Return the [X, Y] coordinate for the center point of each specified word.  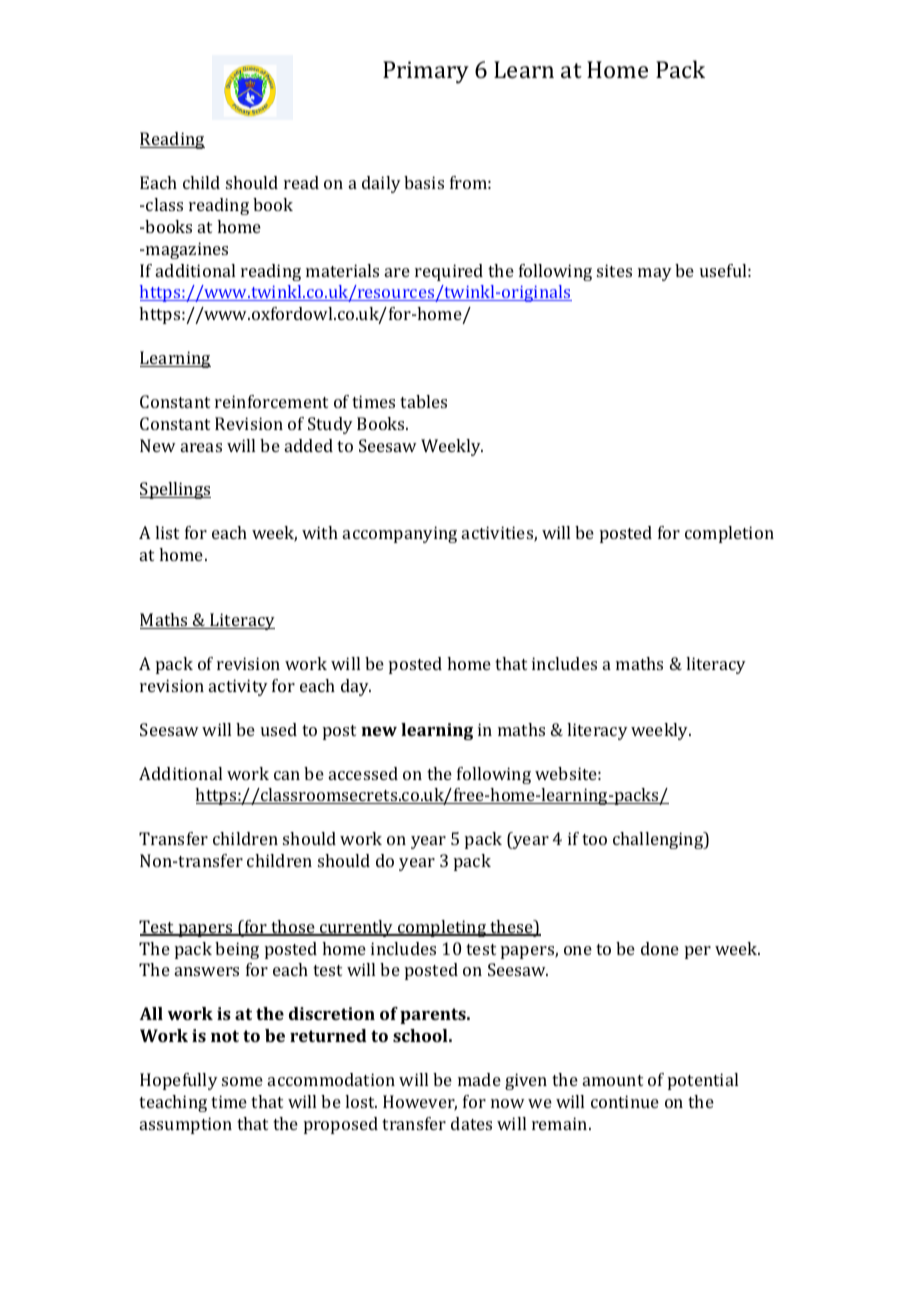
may [655, 274]
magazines [187, 250]
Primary [426, 72]
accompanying [400, 534]
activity [238, 687]
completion [729, 534]
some [242, 1081]
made [479, 1079]
